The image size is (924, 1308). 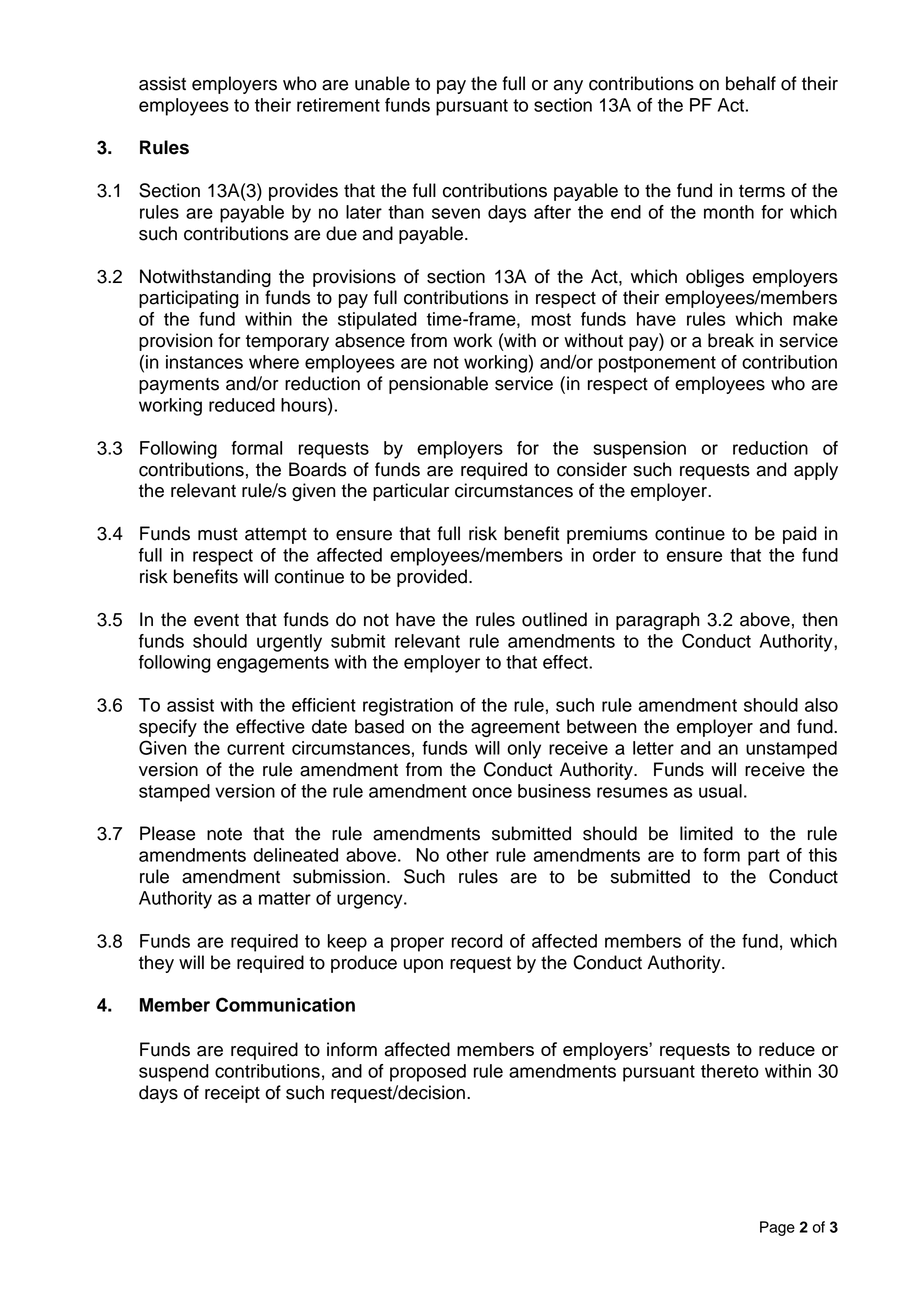 I want to click on proposed, so click(x=428, y=1073).
